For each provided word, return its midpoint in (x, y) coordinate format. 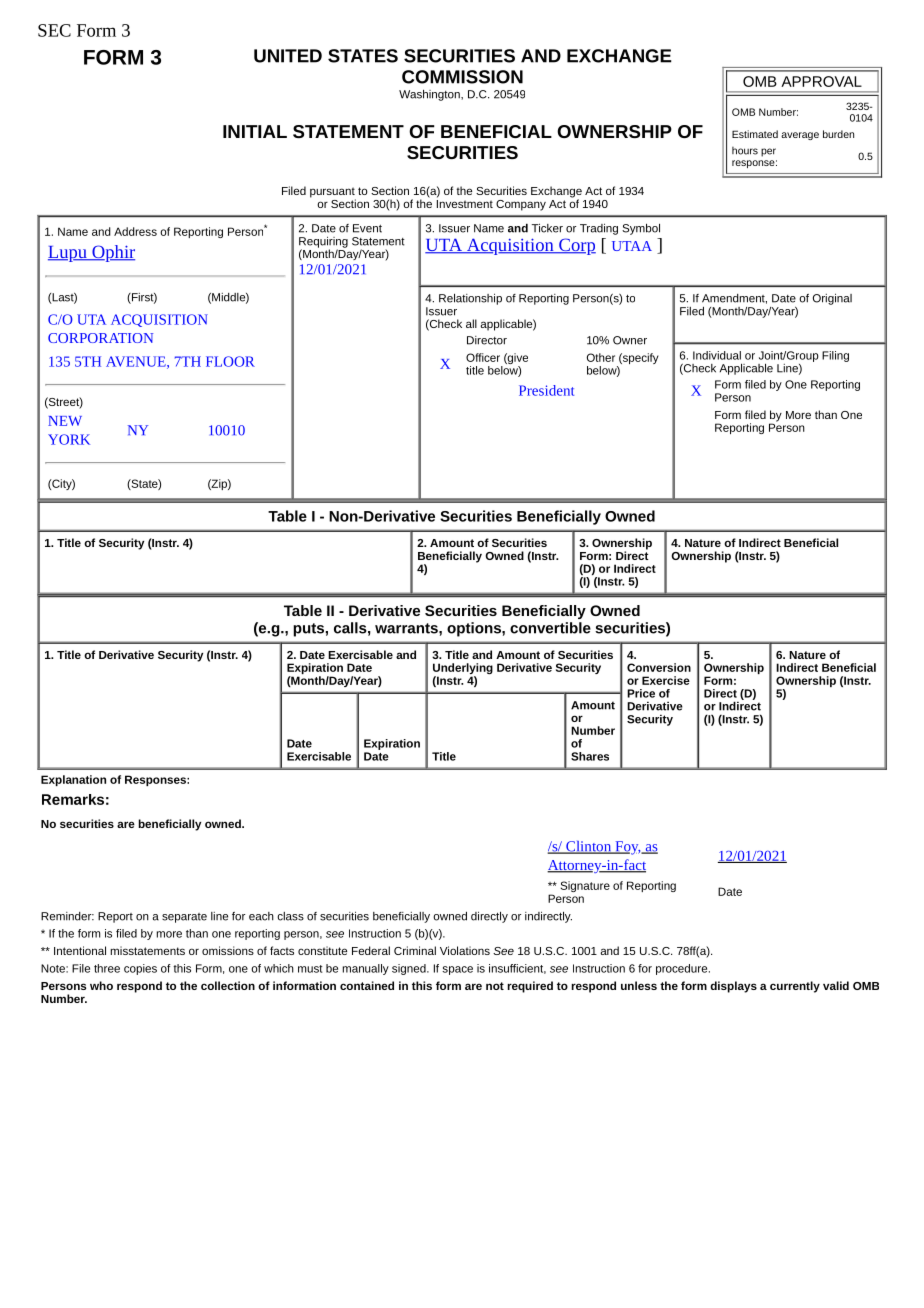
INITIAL (255, 131)
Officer (483, 357)
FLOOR (230, 361)
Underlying (463, 670)
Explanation (73, 780)
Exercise (666, 680)
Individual (717, 355)
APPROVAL (821, 81)
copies (140, 969)
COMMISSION (462, 77)
